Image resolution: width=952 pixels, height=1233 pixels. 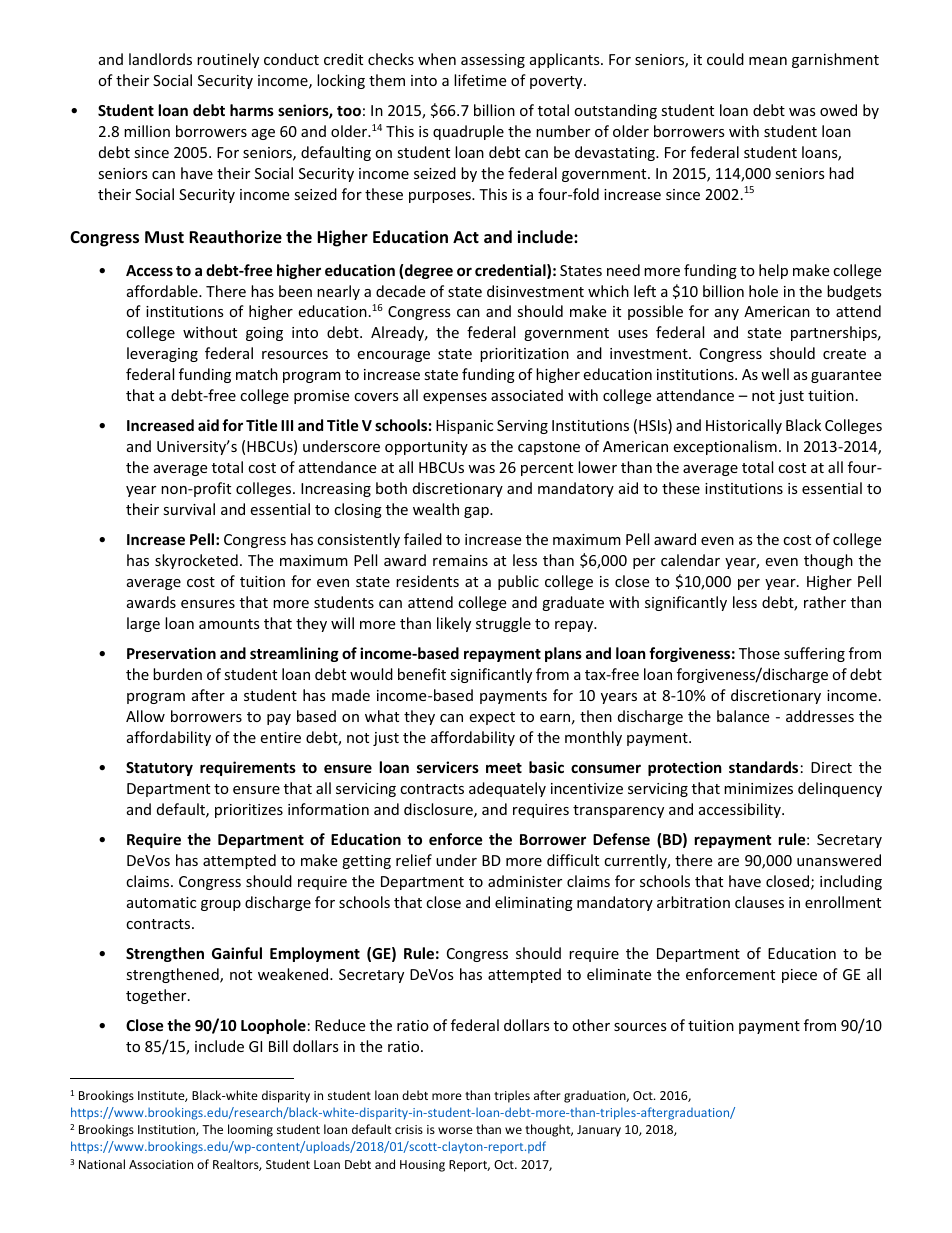 I want to click on Those, so click(x=759, y=653).
